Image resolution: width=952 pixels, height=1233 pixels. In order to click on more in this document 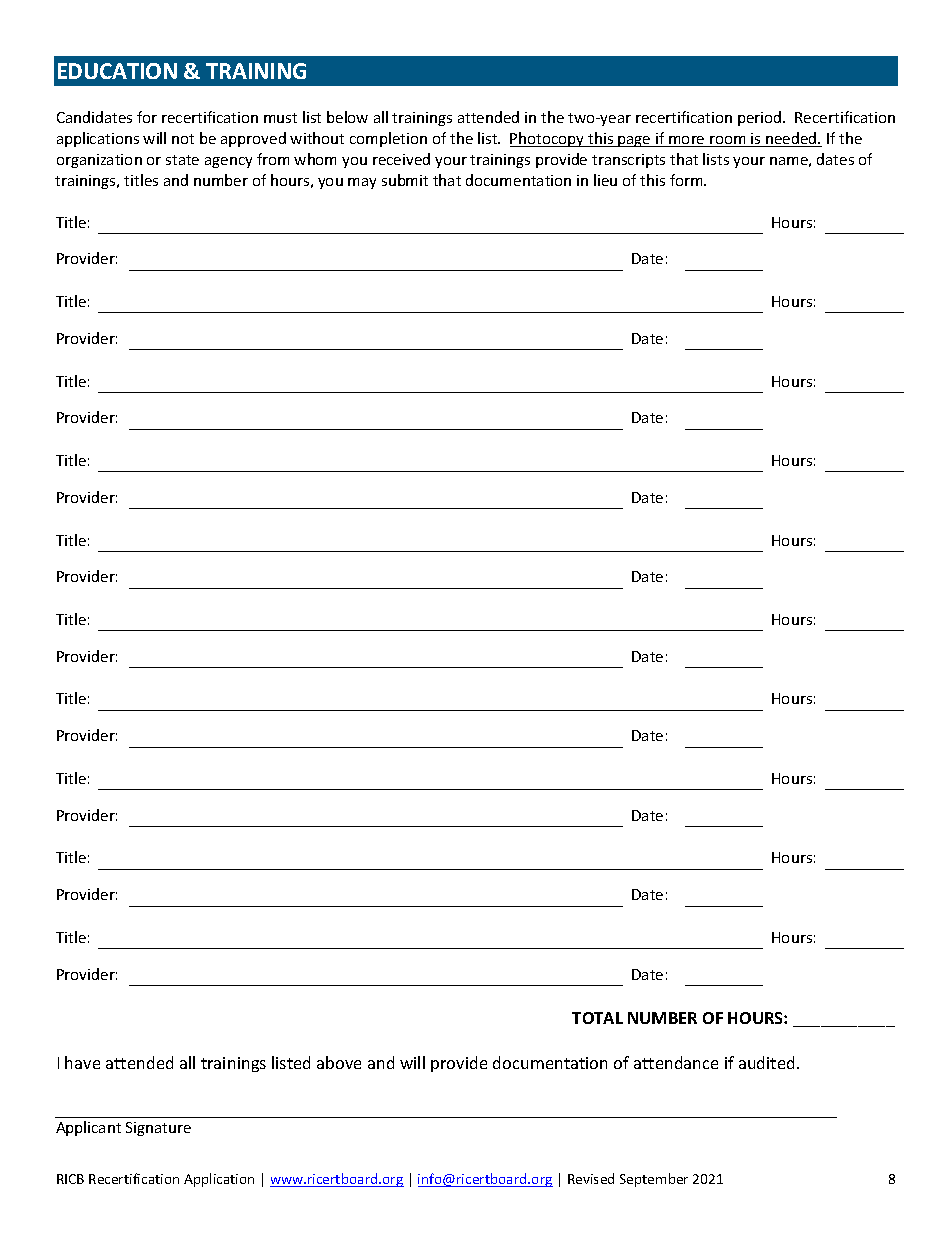, I will do `click(687, 141)`.
